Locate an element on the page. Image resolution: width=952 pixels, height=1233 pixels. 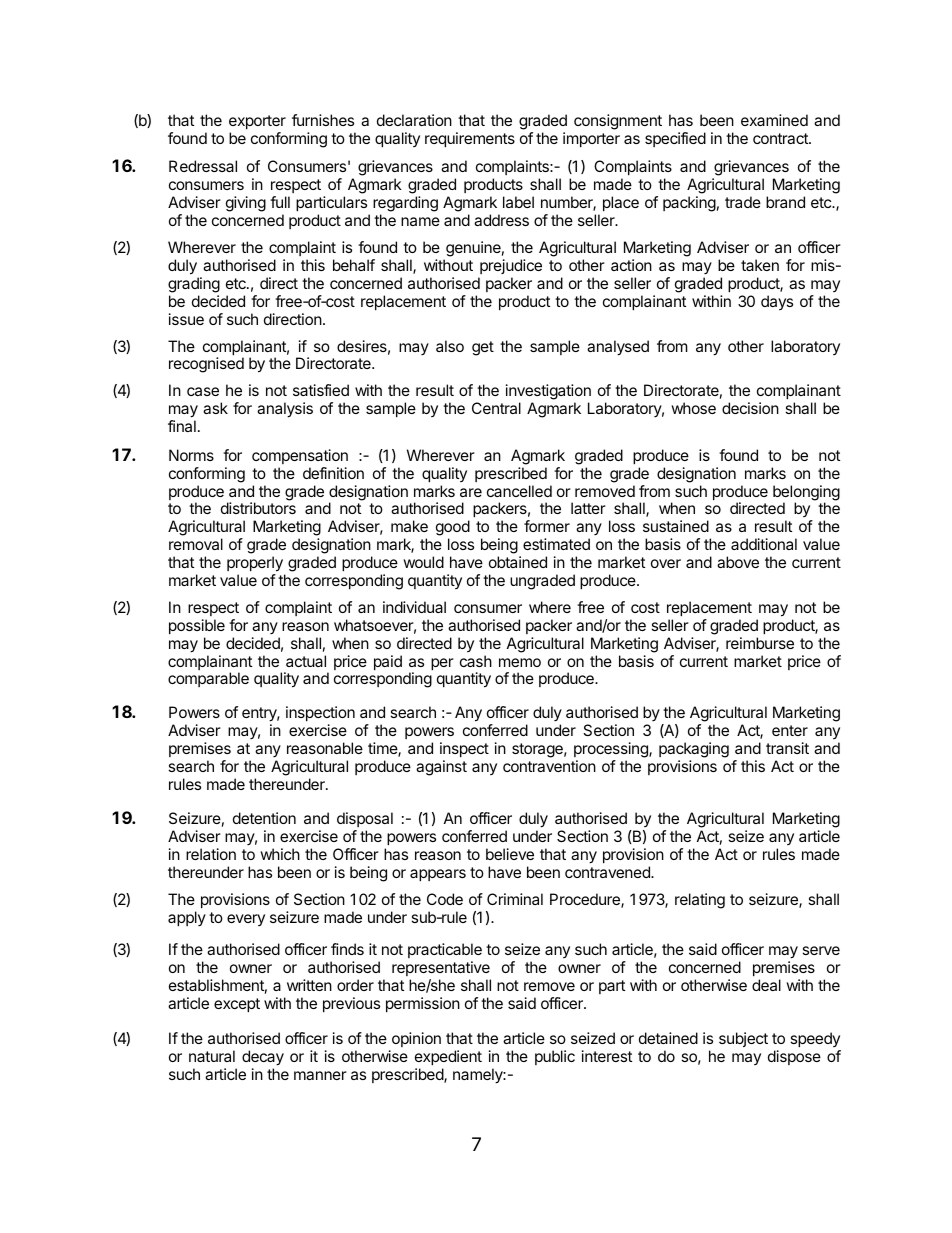
contract is located at coordinates (781, 138).
